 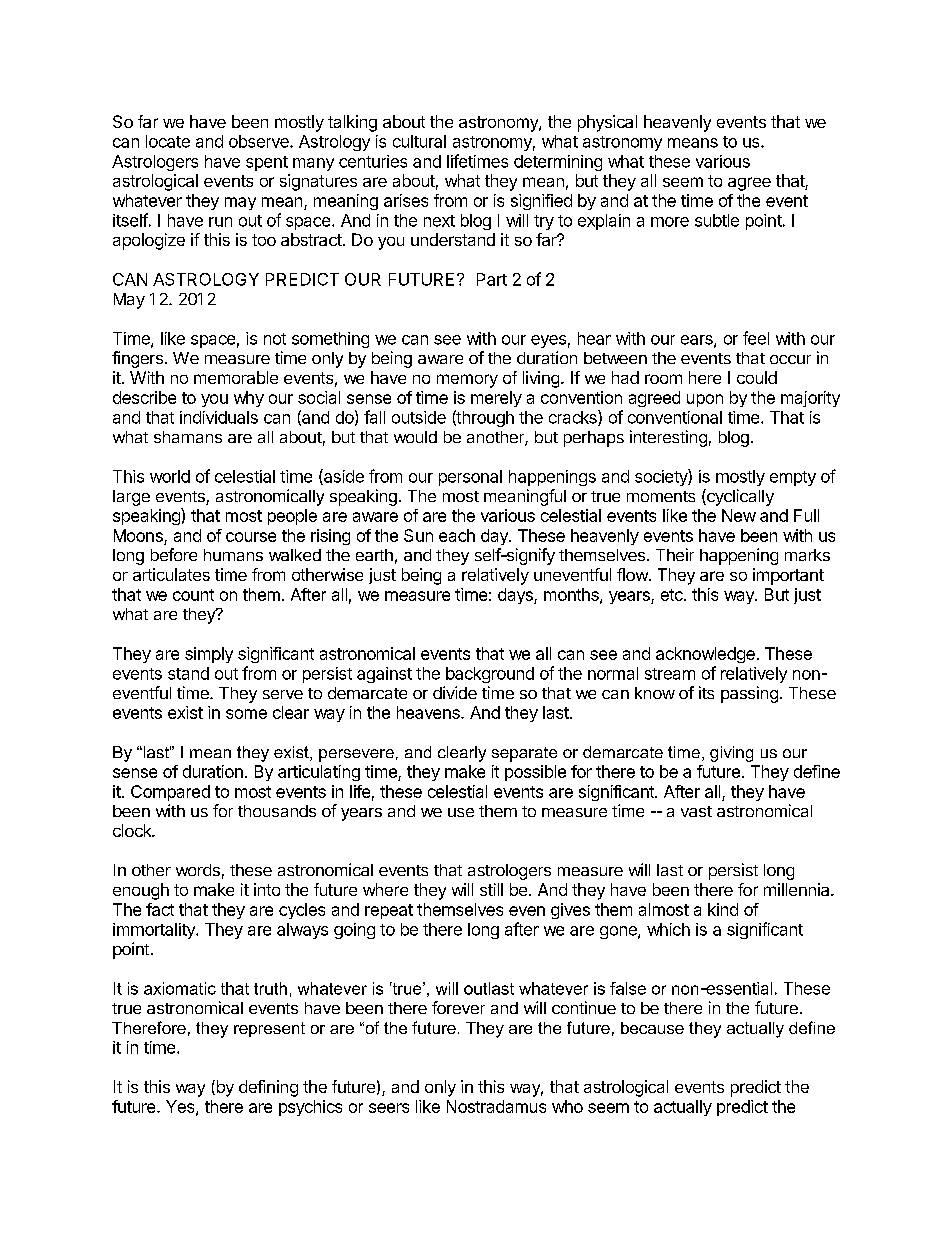 I want to click on subtle, so click(x=717, y=220).
